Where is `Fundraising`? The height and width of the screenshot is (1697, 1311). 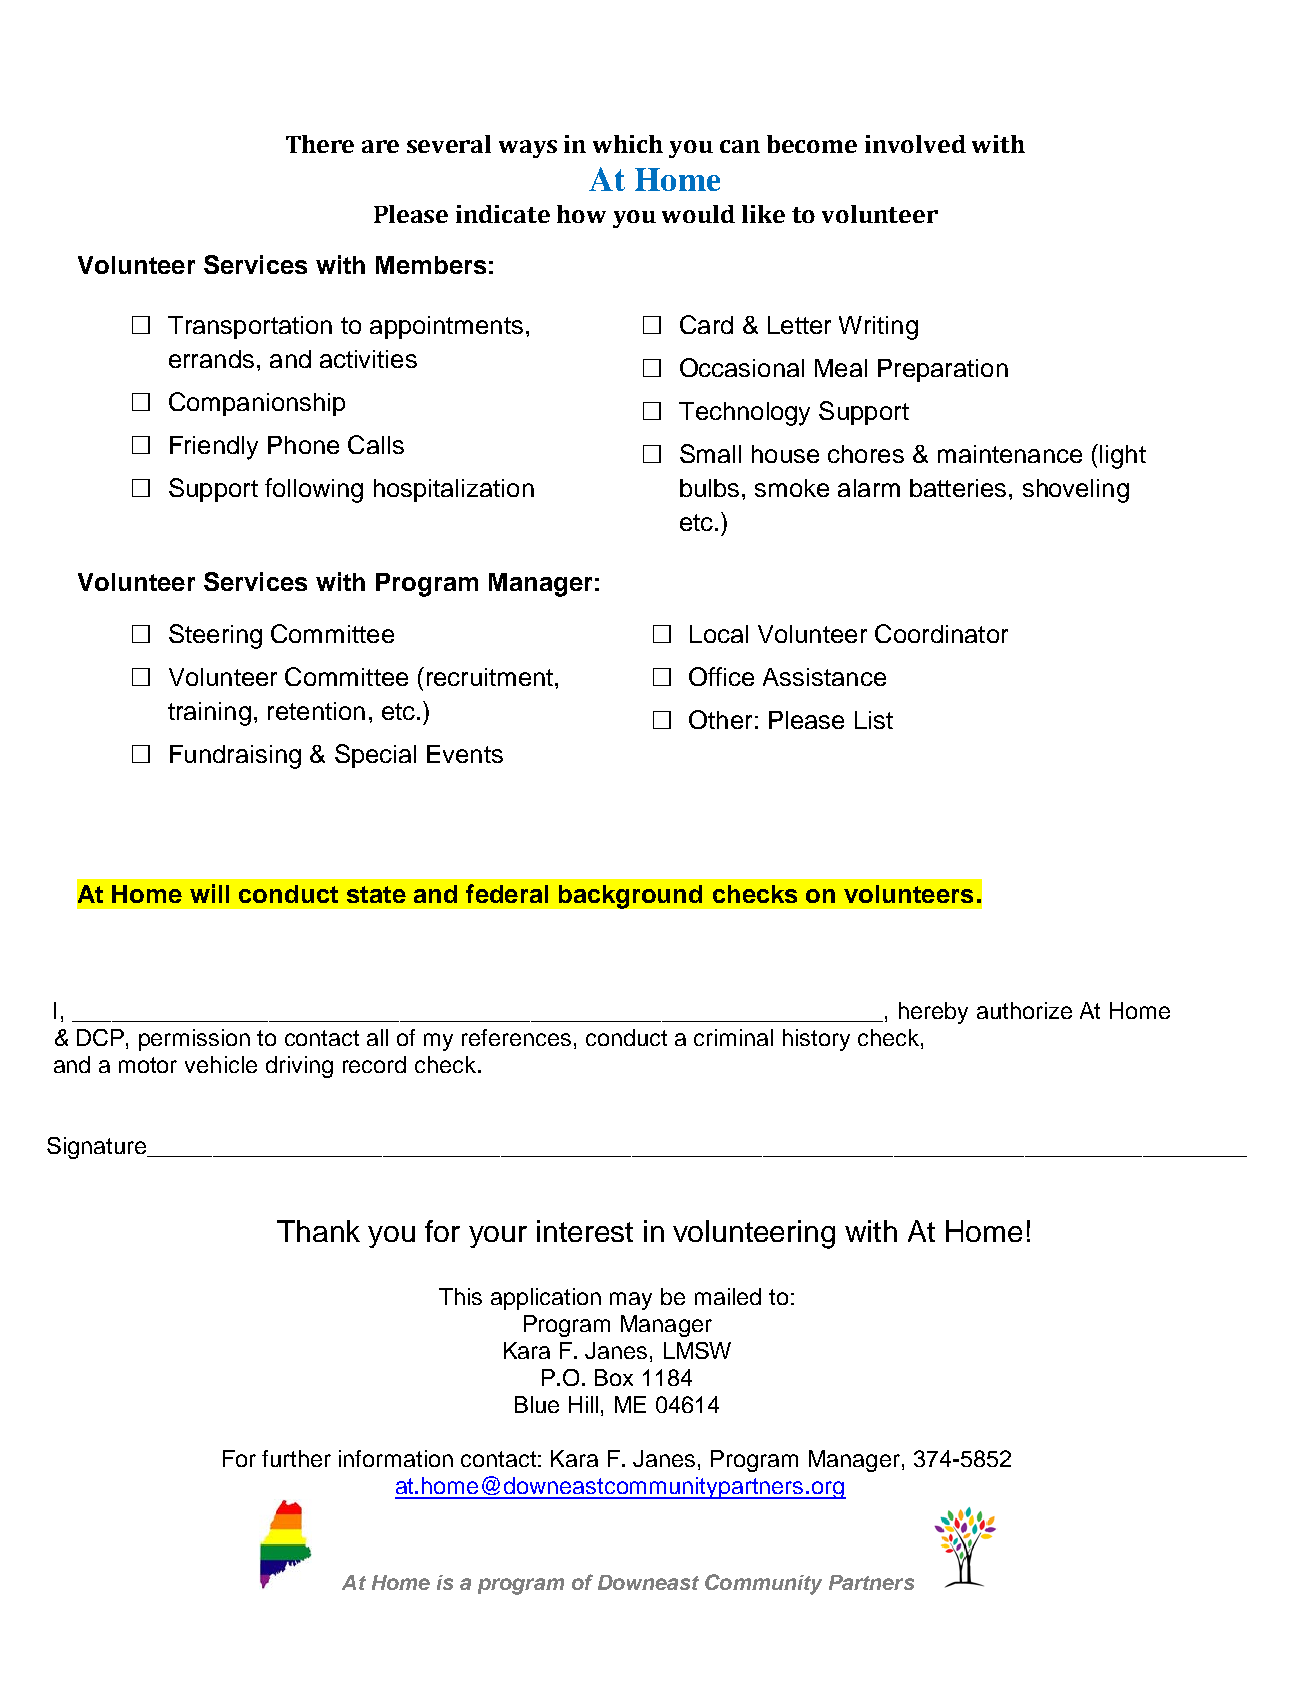
Fundraising is located at coordinates (235, 757).
